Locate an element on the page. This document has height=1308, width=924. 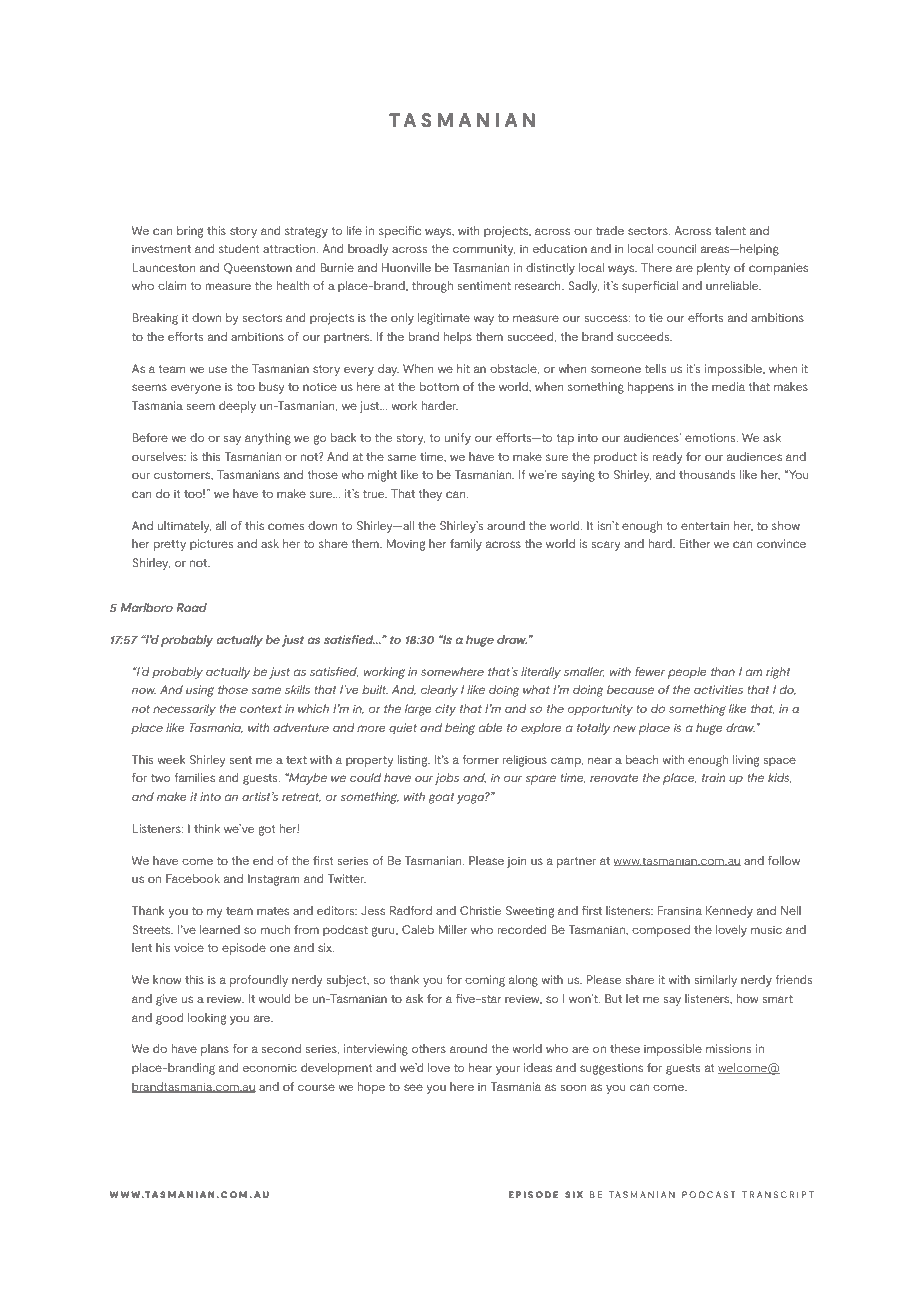
living is located at coordinates (746, 761).
